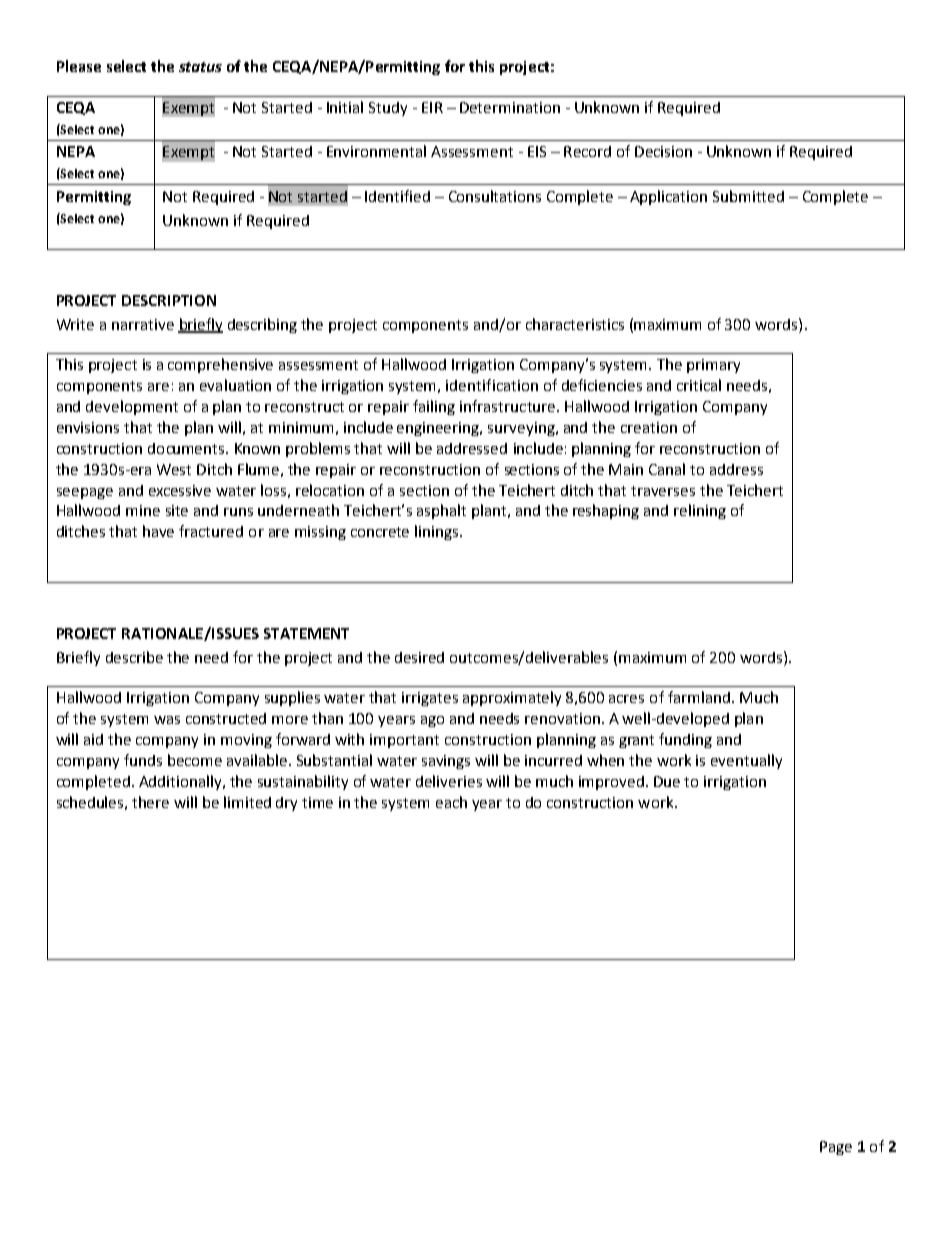  Describe the element at coordinates (150, 802) in the screenshot. I see `there` at that location.
